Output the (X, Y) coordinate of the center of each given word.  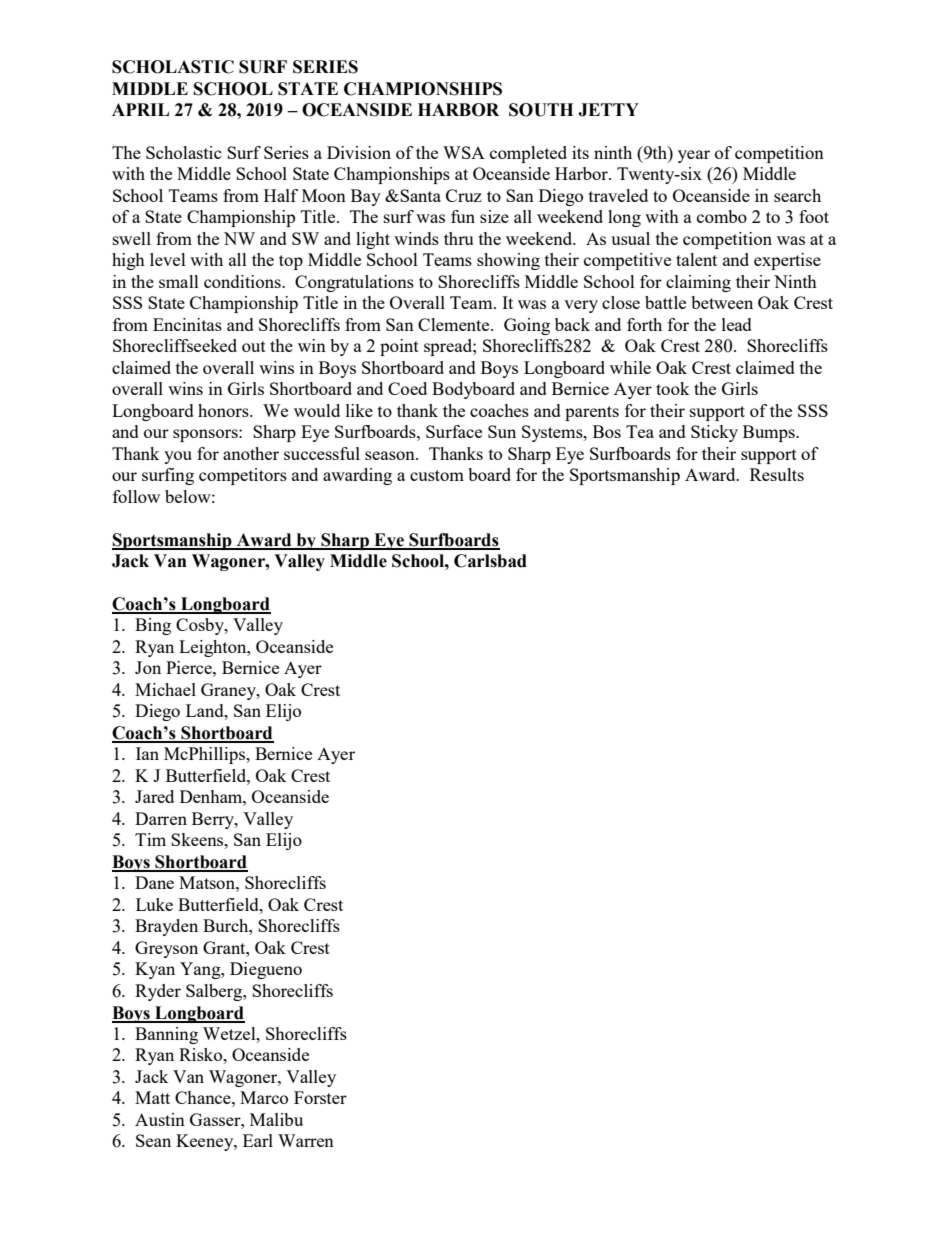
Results (777, 474)
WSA (464, 152)
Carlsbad (490, 561)
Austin (160, 1119)
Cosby (201, 626)
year (694, 156)
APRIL (140, 109)
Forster (320, 1097)
